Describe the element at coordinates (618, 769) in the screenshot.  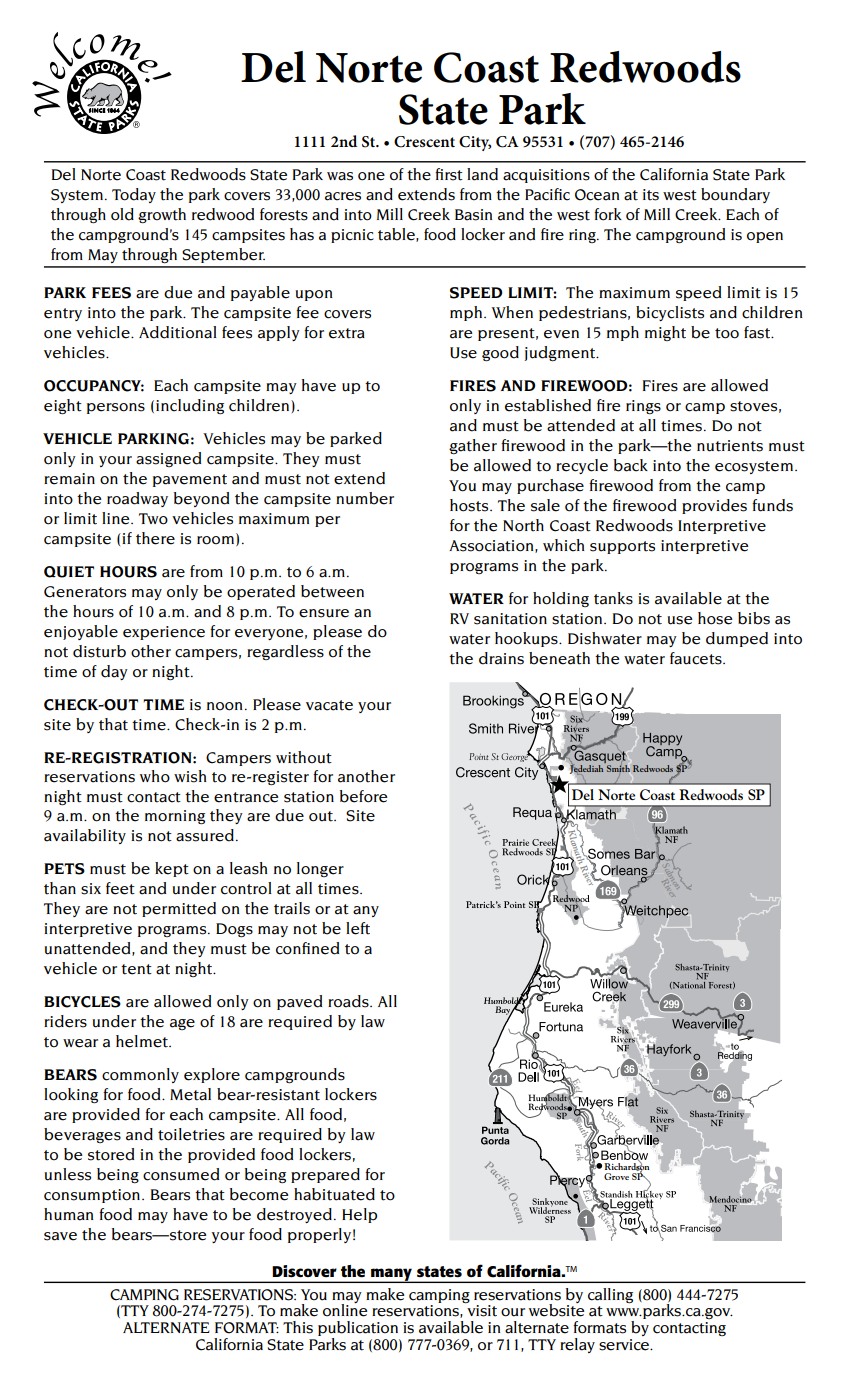
I see `Smith` at that location.
